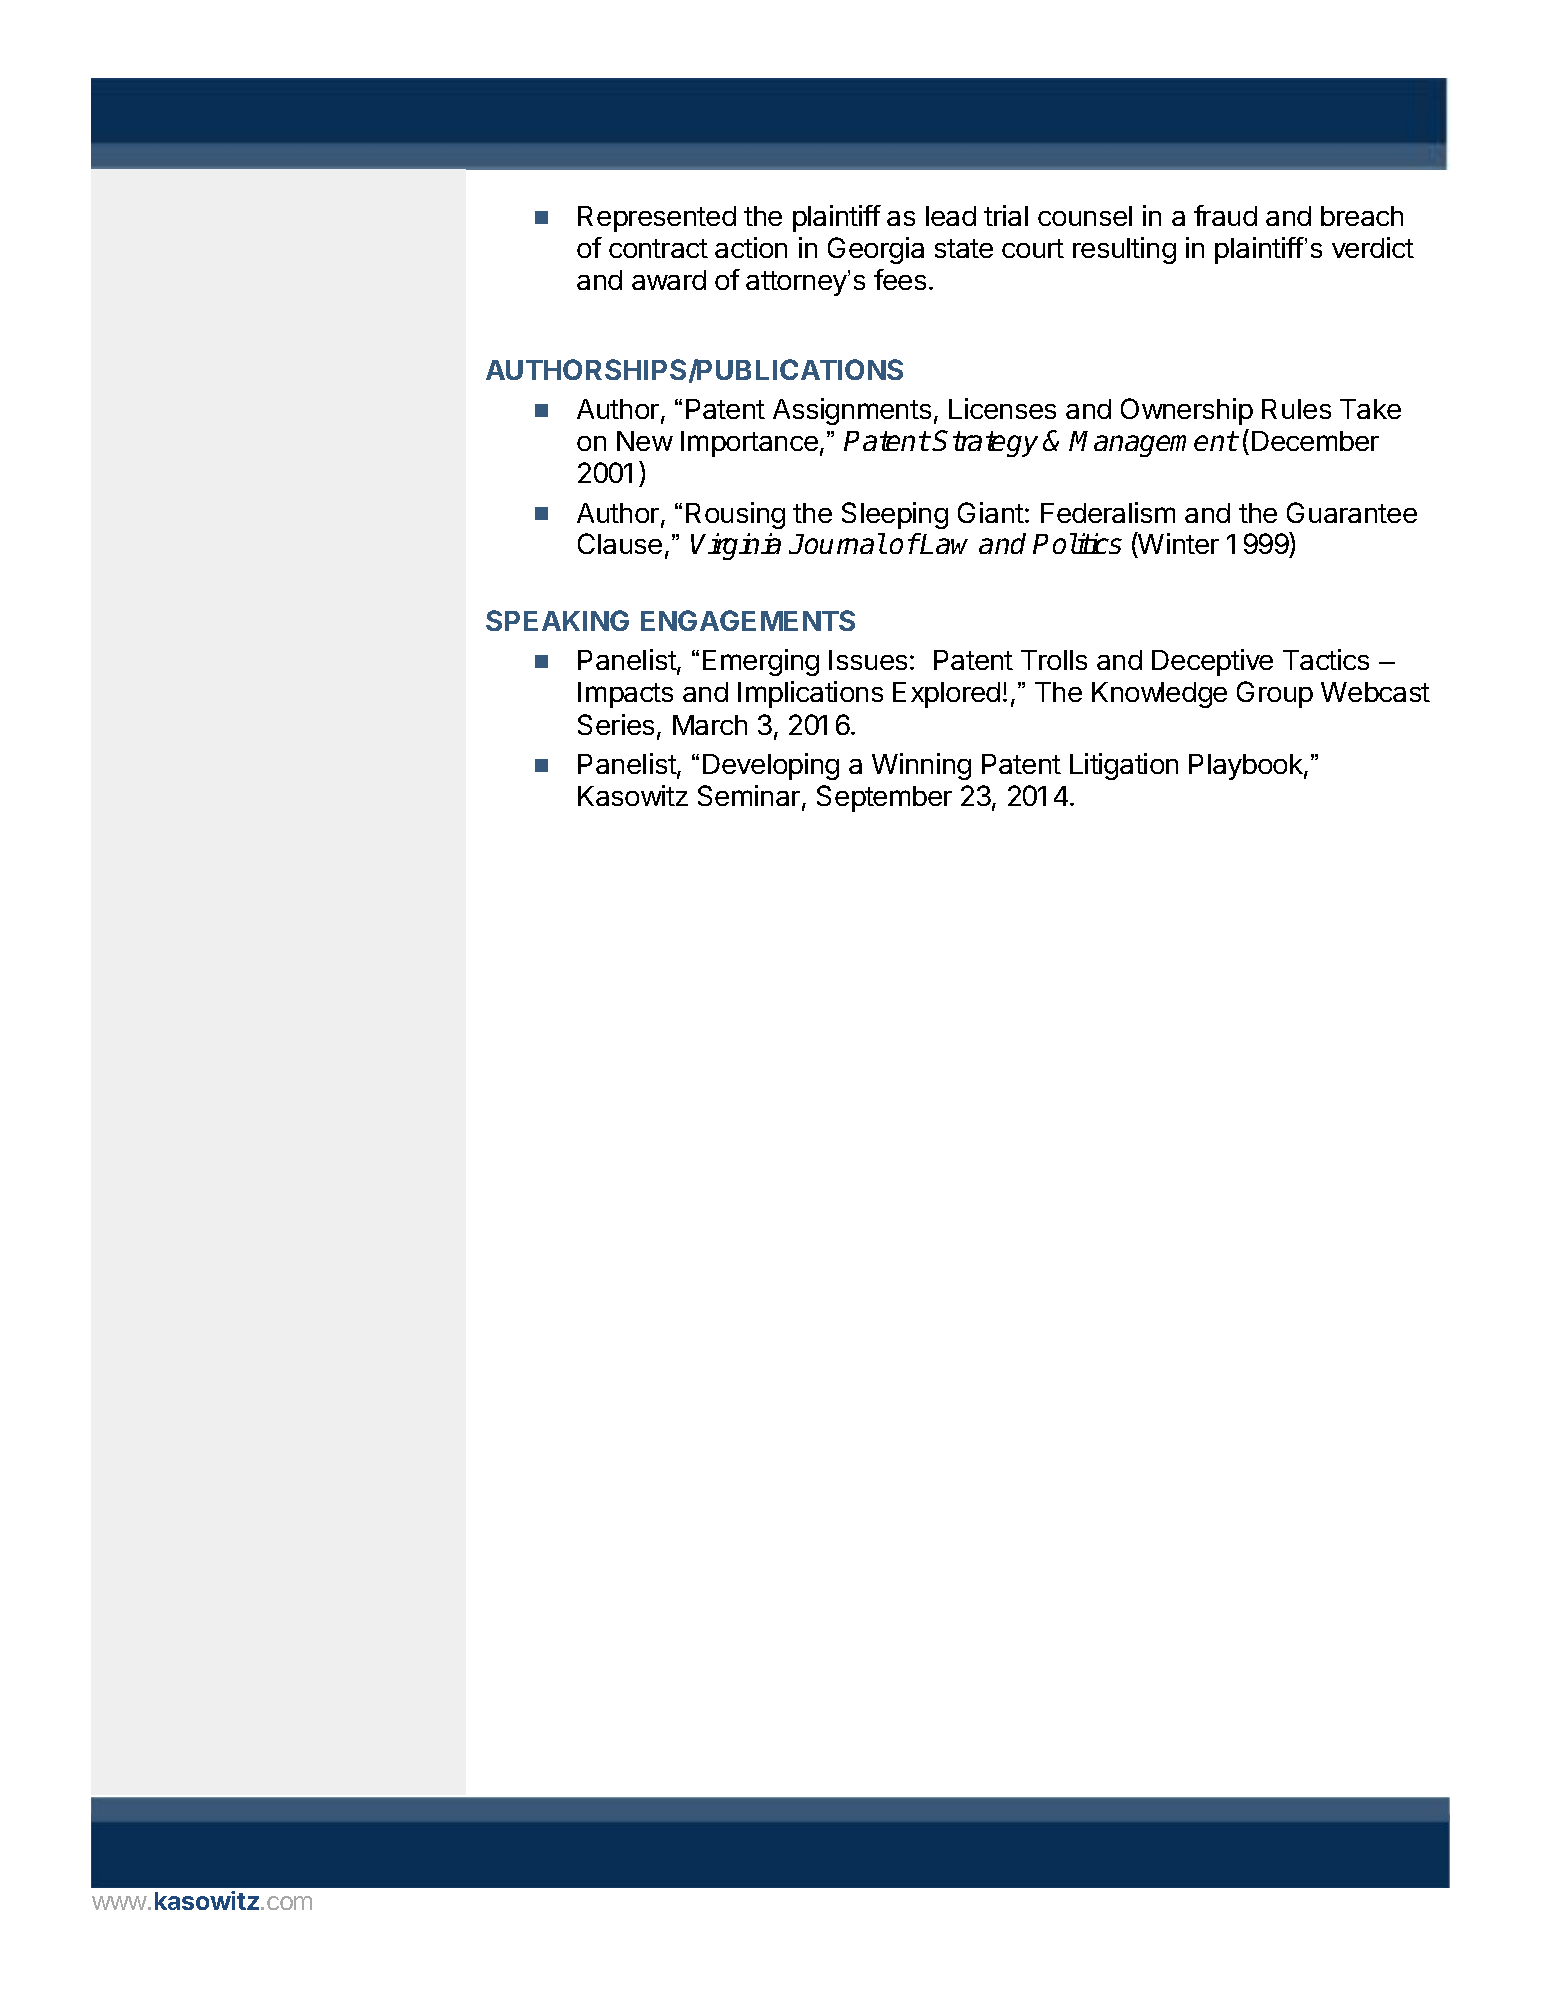  I want to click on Seminar, so click(749, 795).
